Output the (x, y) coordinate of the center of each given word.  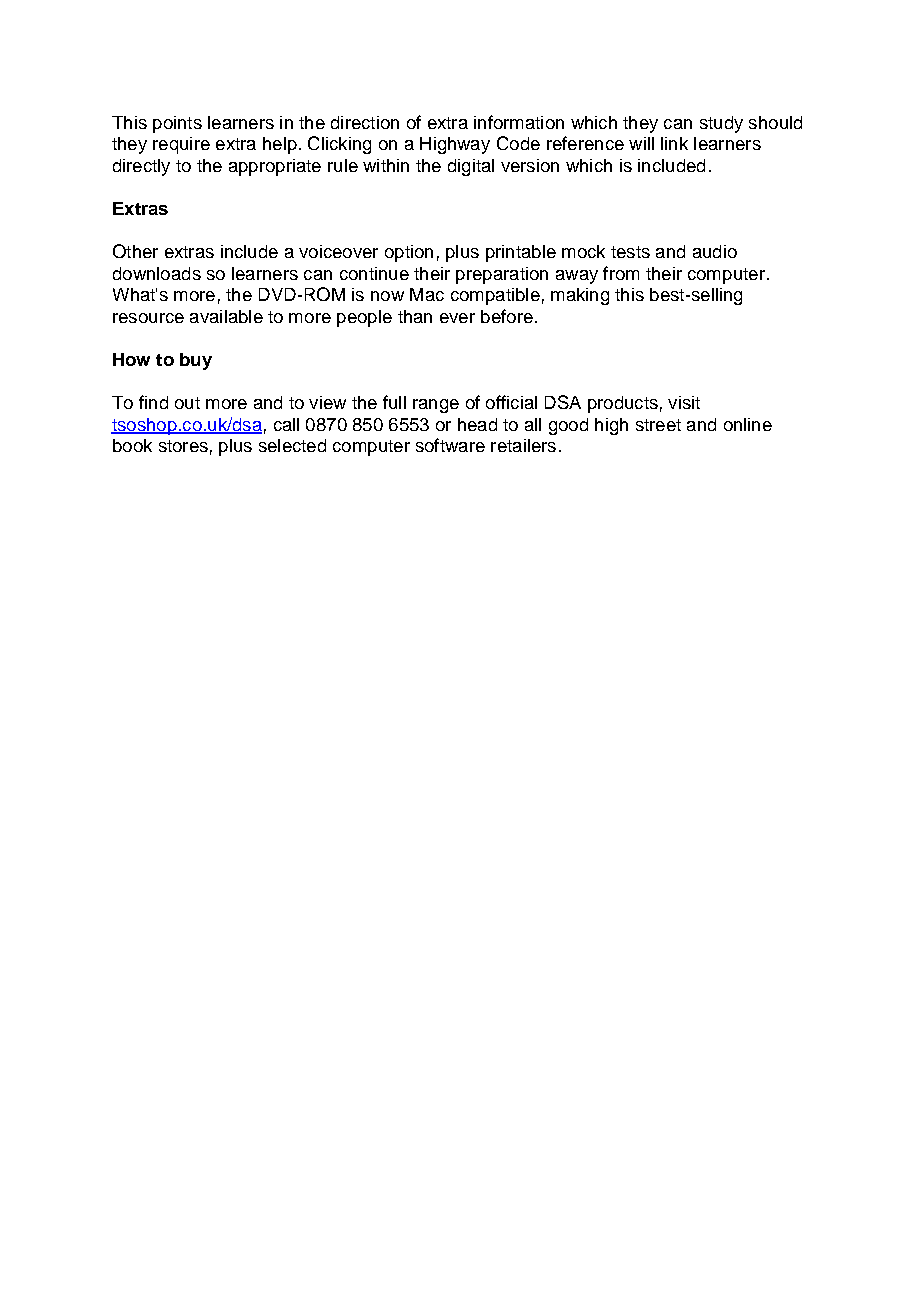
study (721, 124)
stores (183, 446)
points (177, 124)
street (658, 425)
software (450, 445)
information (519, 122)
